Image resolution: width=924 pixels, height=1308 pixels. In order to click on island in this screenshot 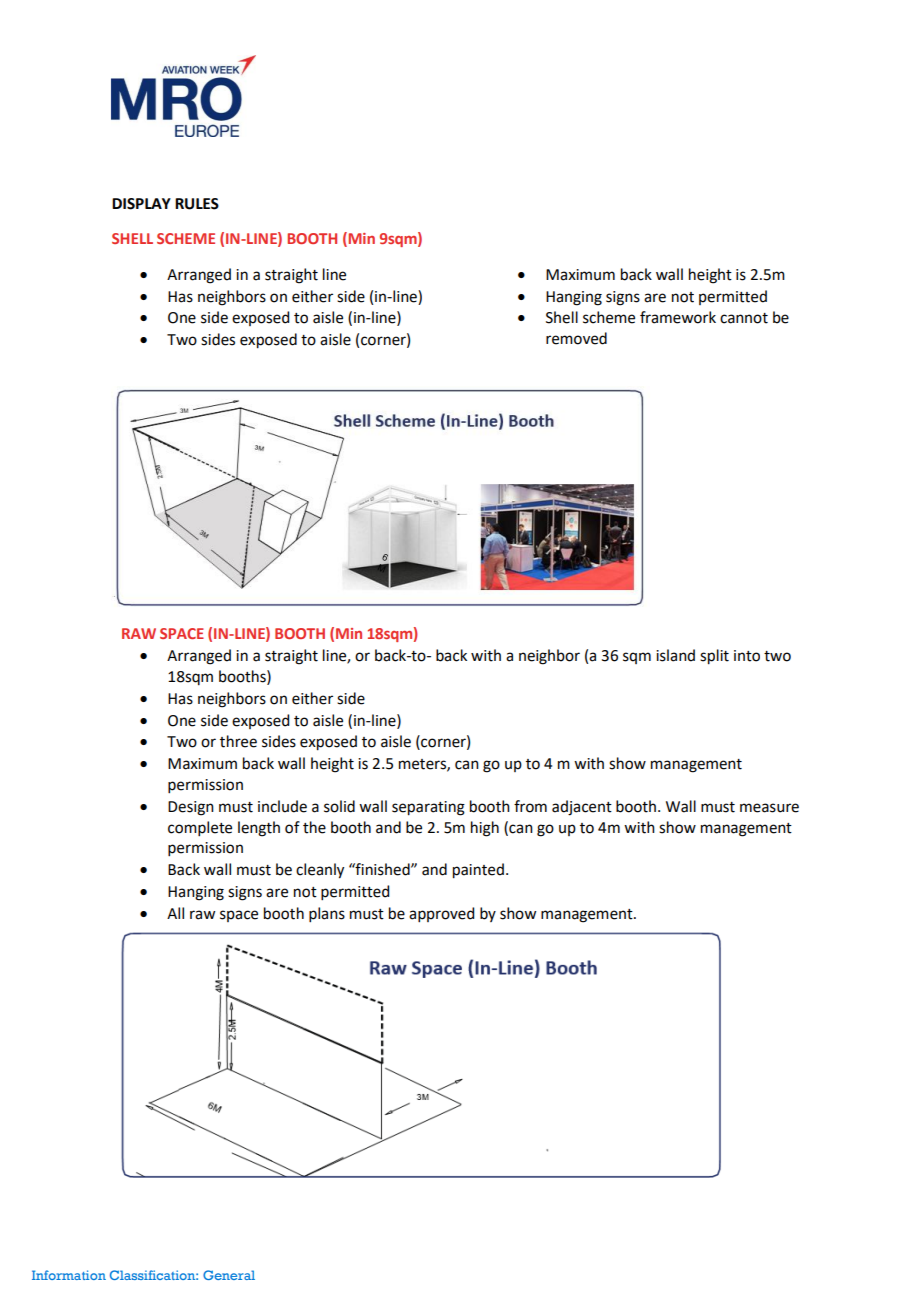, I will do `click(675, 655)`.
